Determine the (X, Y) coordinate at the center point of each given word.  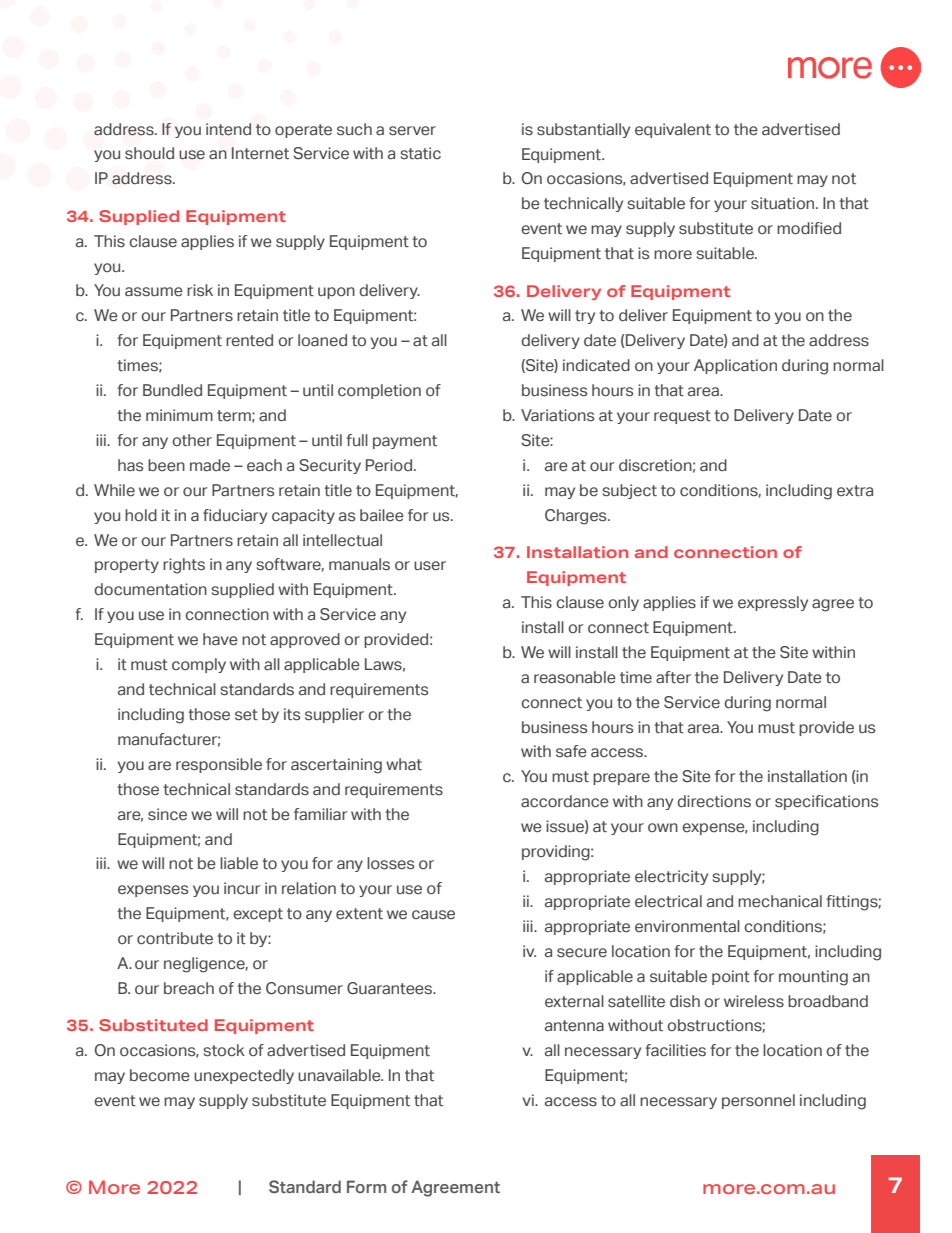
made (210, 465)
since (167, 814)
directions (714, 801)
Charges (577, 517)
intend (228, 129)
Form (366, 1186)
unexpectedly (244, 1076)
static (421, 153)
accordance (565, 801)
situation (784, 203)
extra (855, 490)
